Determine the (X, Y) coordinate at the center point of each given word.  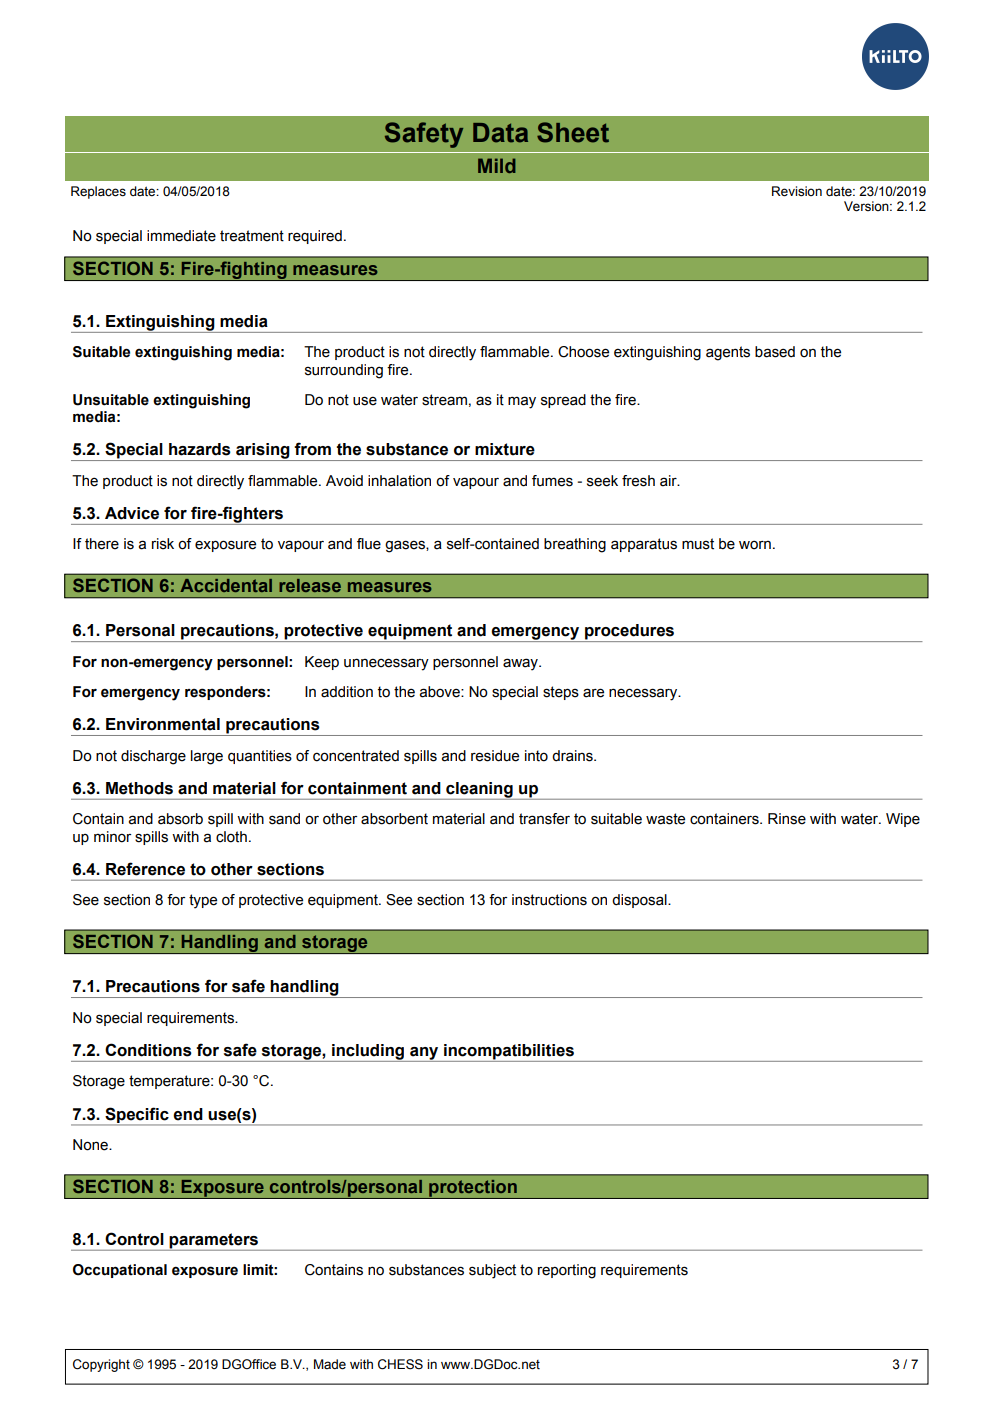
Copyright (101, 1365)
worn (755, 545)
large (207, 757)
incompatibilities (509, 1053)
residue (495, 756)
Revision (797, 191)
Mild (497, 165)
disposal (640, 901)
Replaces (98, 192)
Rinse (787, 819)
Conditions (148, 1050)
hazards (200, 449)
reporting (567, 1271)
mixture (505, 449)
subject (492, 1271)
